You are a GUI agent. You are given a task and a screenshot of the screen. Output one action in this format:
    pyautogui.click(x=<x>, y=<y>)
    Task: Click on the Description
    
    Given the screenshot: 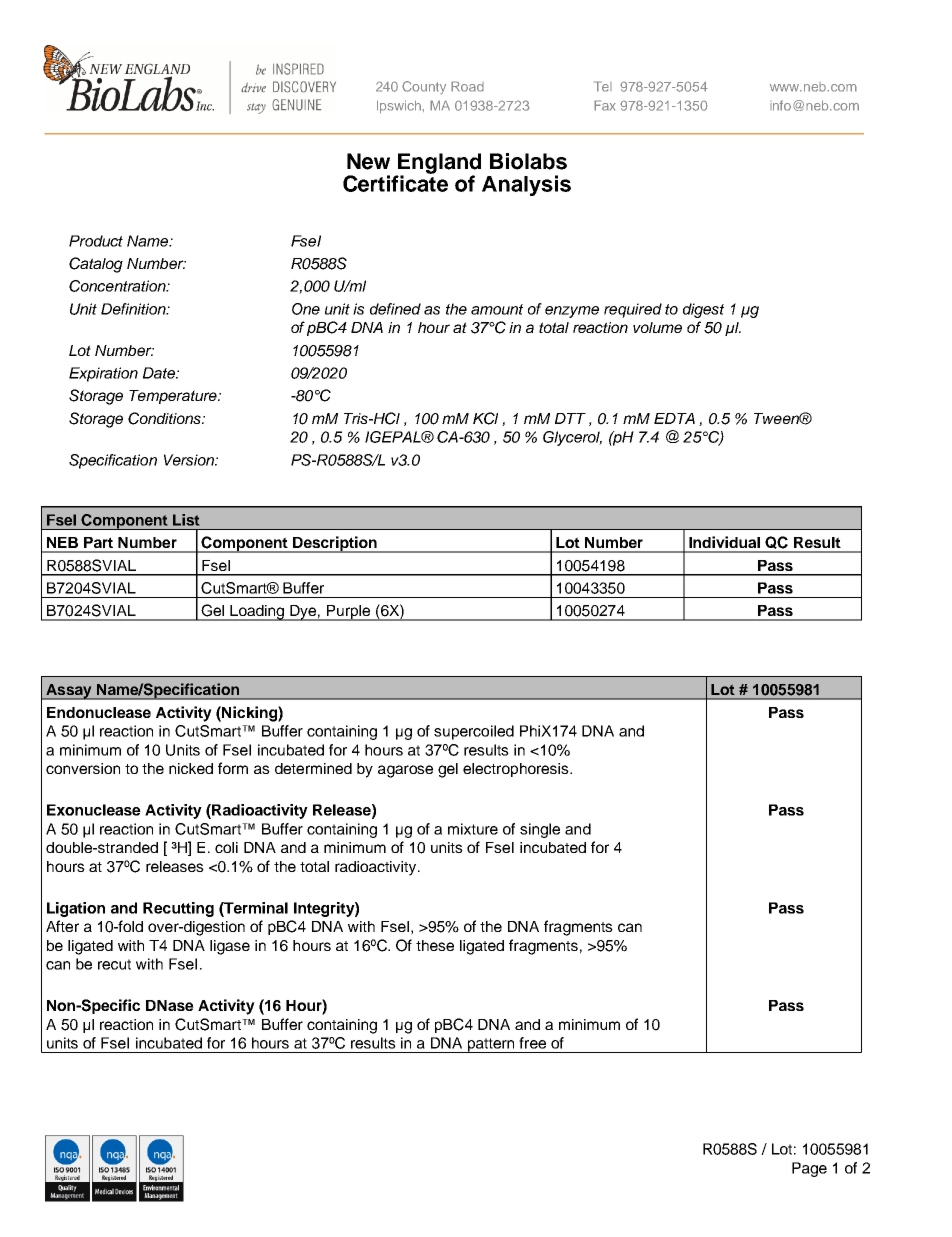 What is the action you would take?
    pyautogui.click(x=335, y=544)
